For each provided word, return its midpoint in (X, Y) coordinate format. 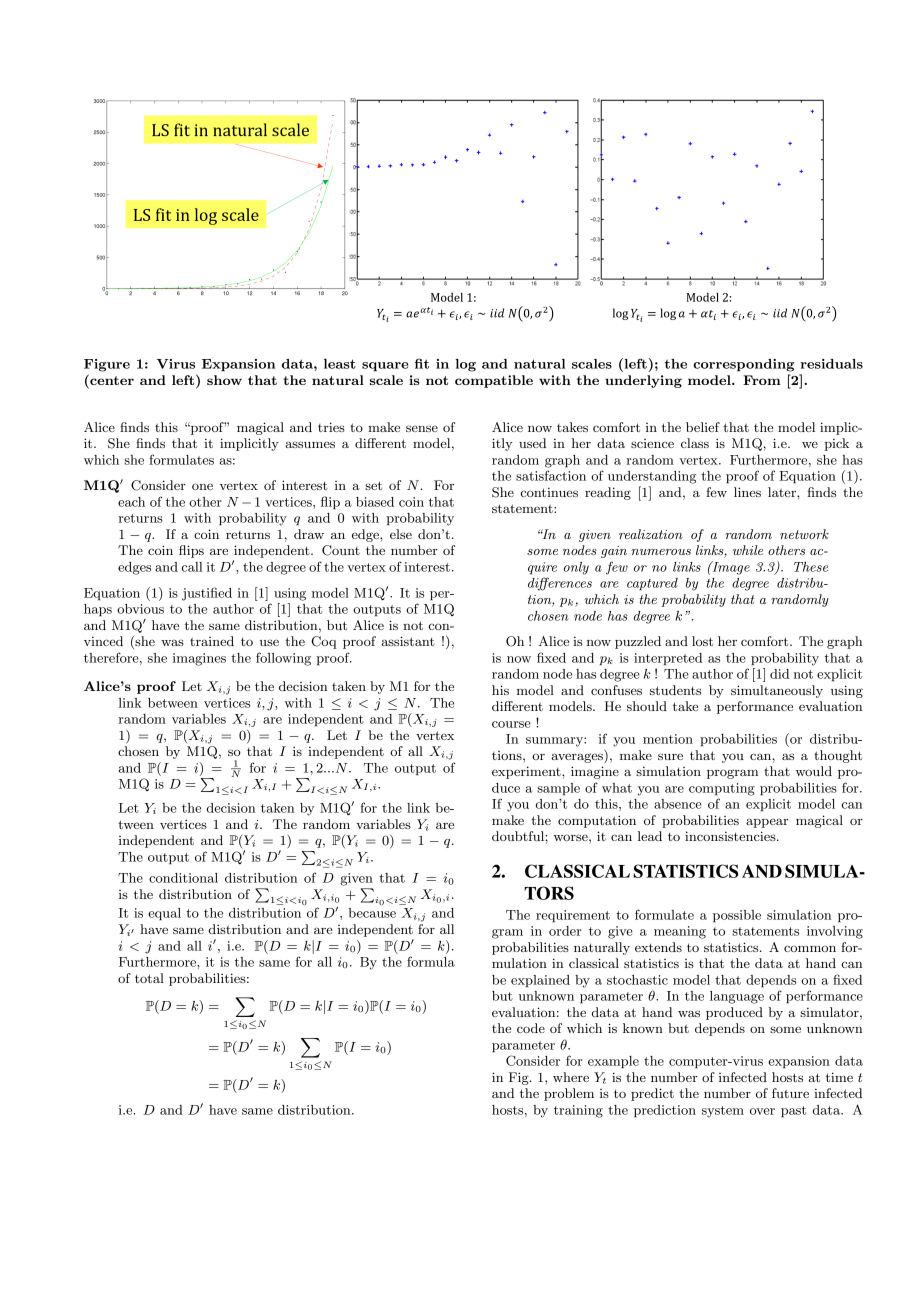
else (401, 534)
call (191, 567)
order (565, 931)
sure (670, 756)
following (283, 659)
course (511, 724)
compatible (494, 381)
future (790, 1093)
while (748, 550)
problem (569, 1094)
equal (164, 914)
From (762, 380)
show (224, 380)
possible (737, 916)
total (149, 978)
